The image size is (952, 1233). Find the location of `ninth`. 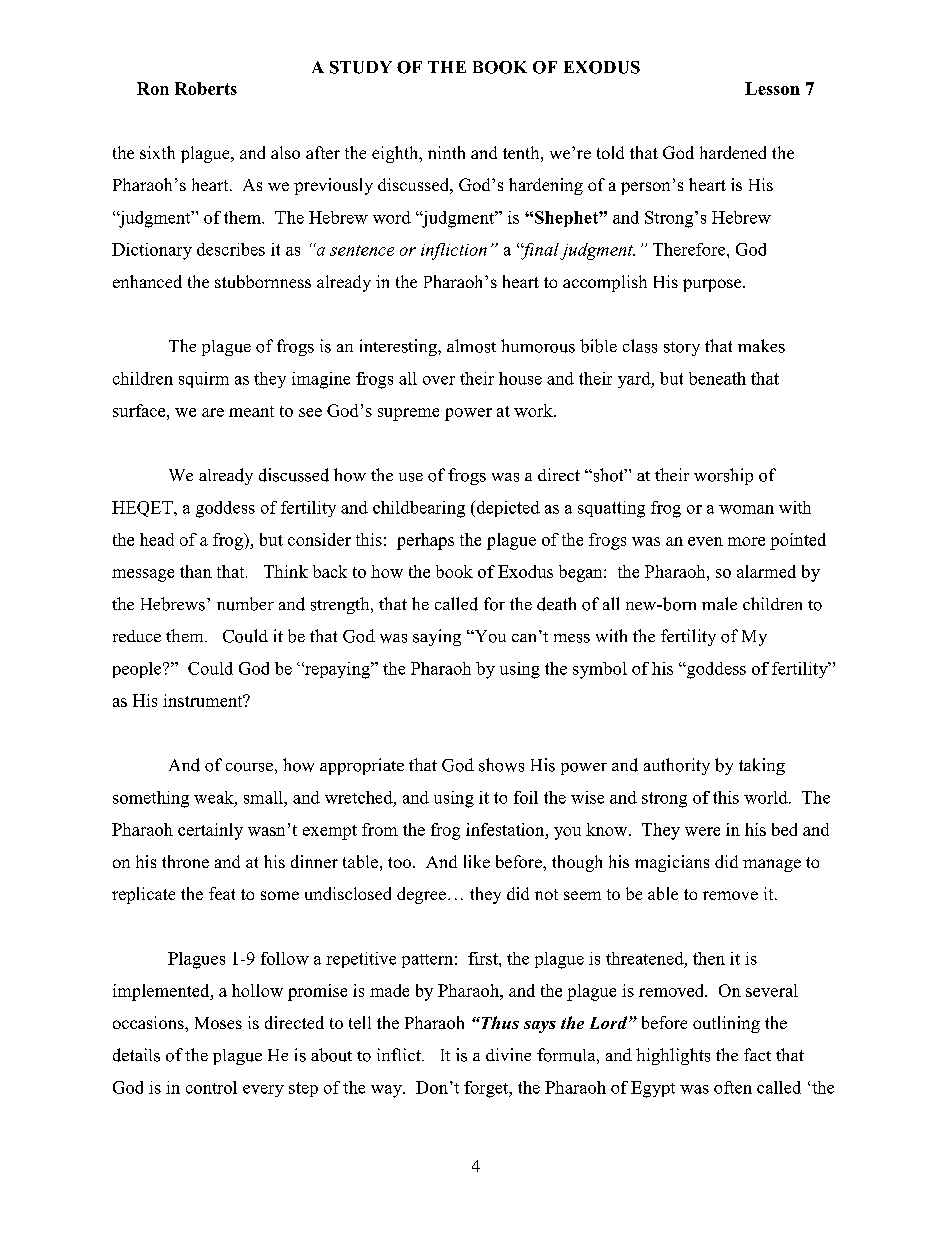

ninth is located at coordinates (446, 152).
